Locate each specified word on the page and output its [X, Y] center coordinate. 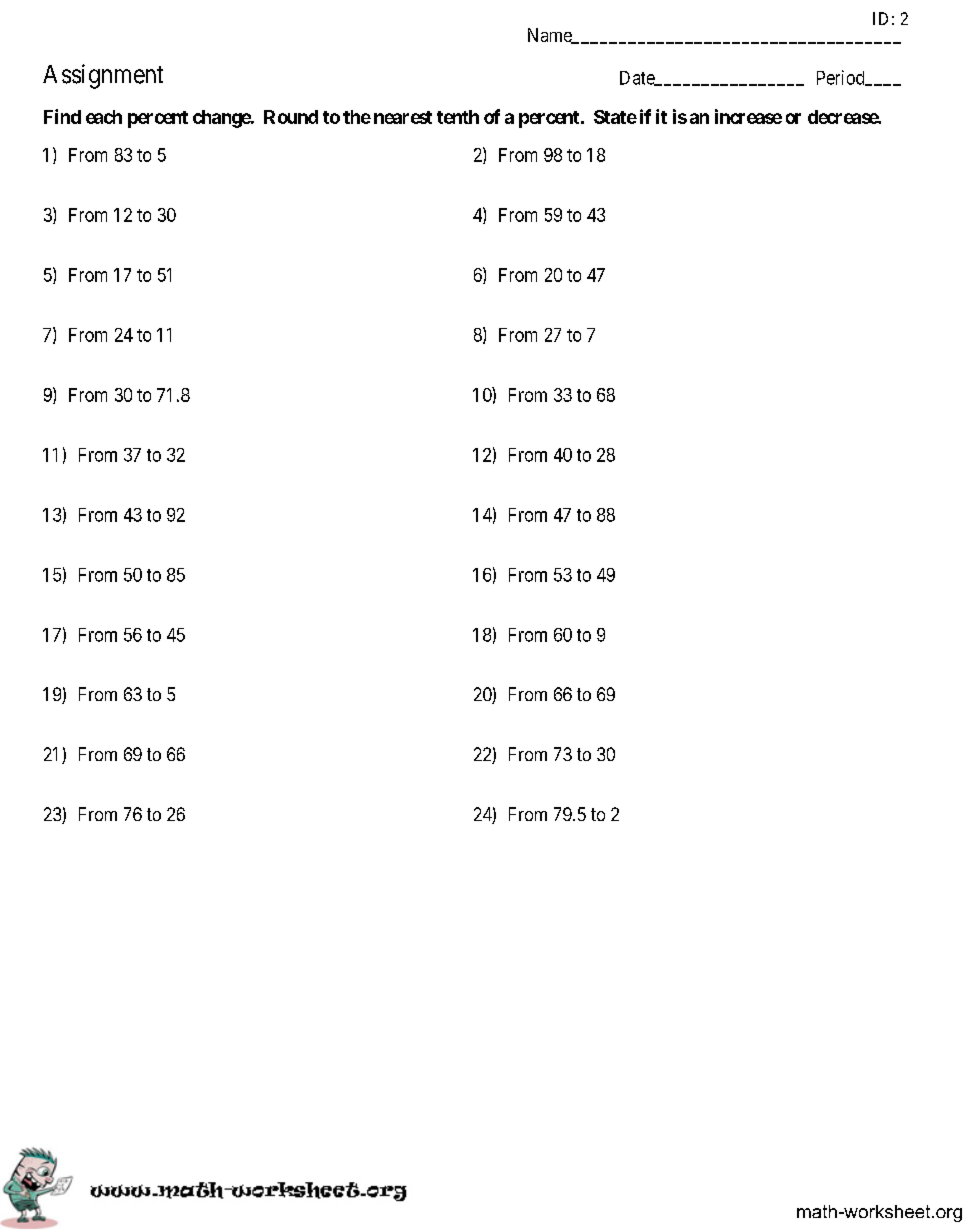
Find [62, 116]
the [357, 117]
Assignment [103, 76]
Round [291, 117]
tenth [458, 117]
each [104, 117]
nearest [403, 117]
